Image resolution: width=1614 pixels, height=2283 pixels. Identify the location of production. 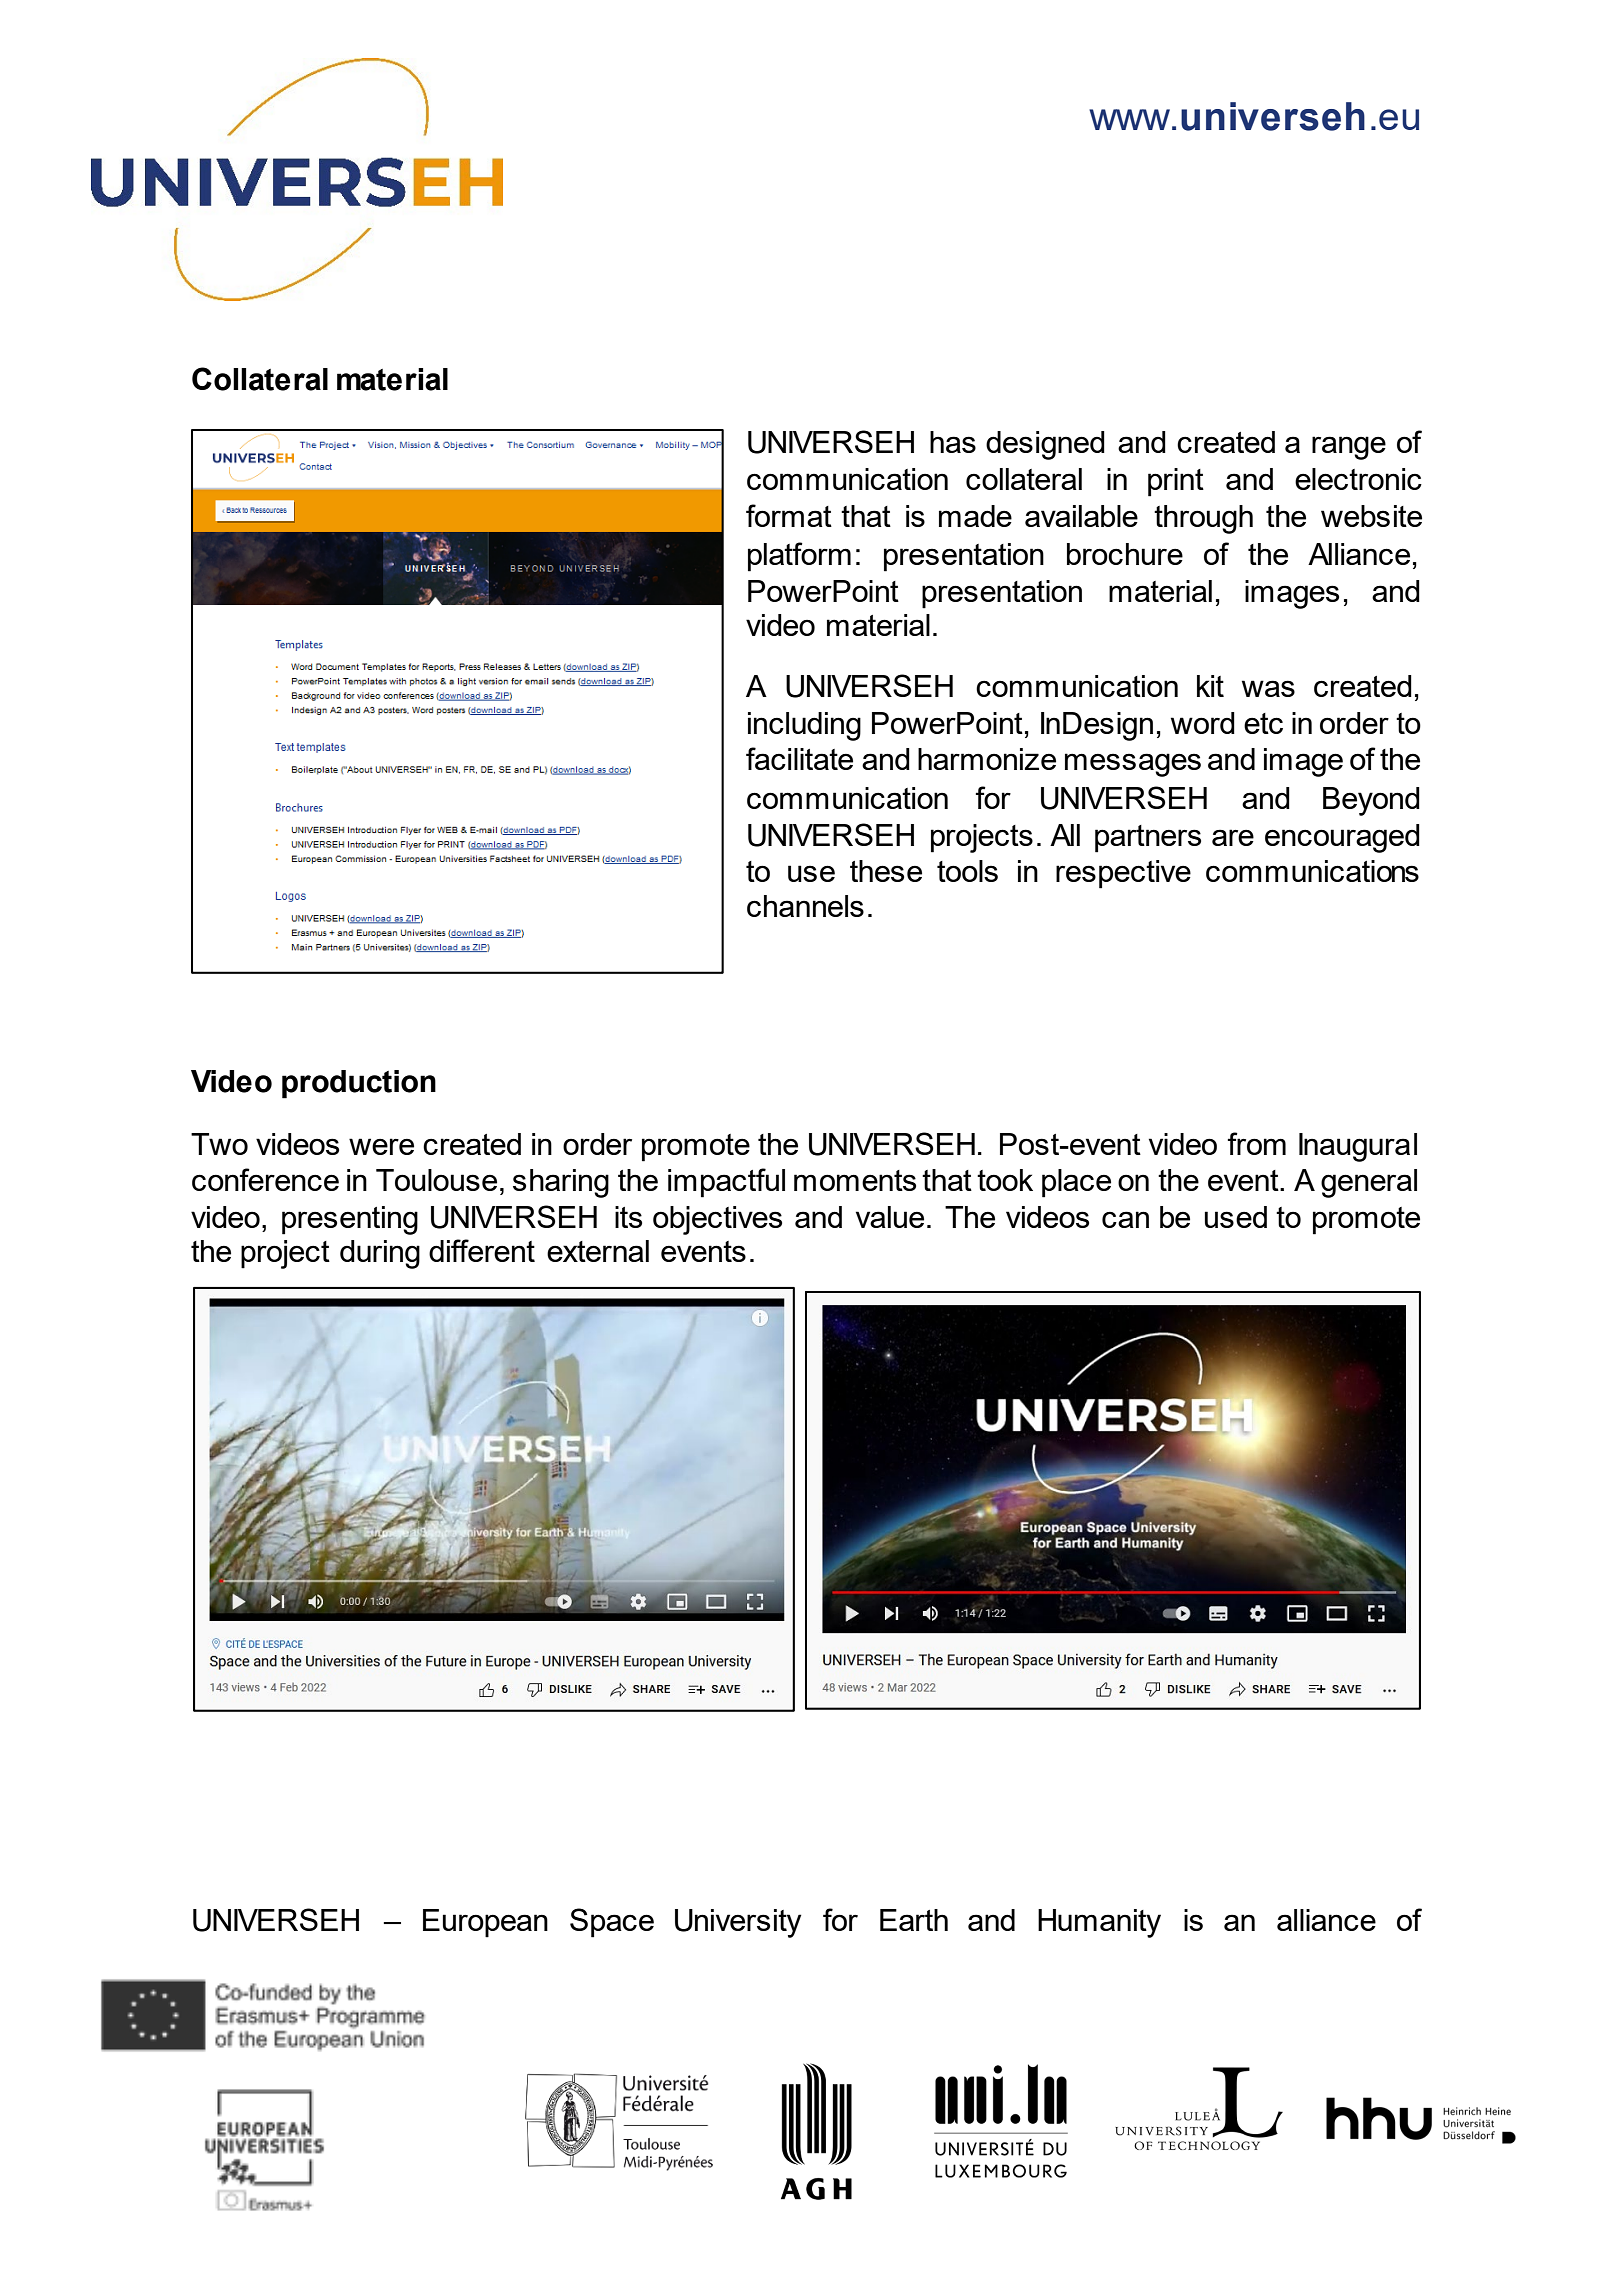
(359, 1084).
